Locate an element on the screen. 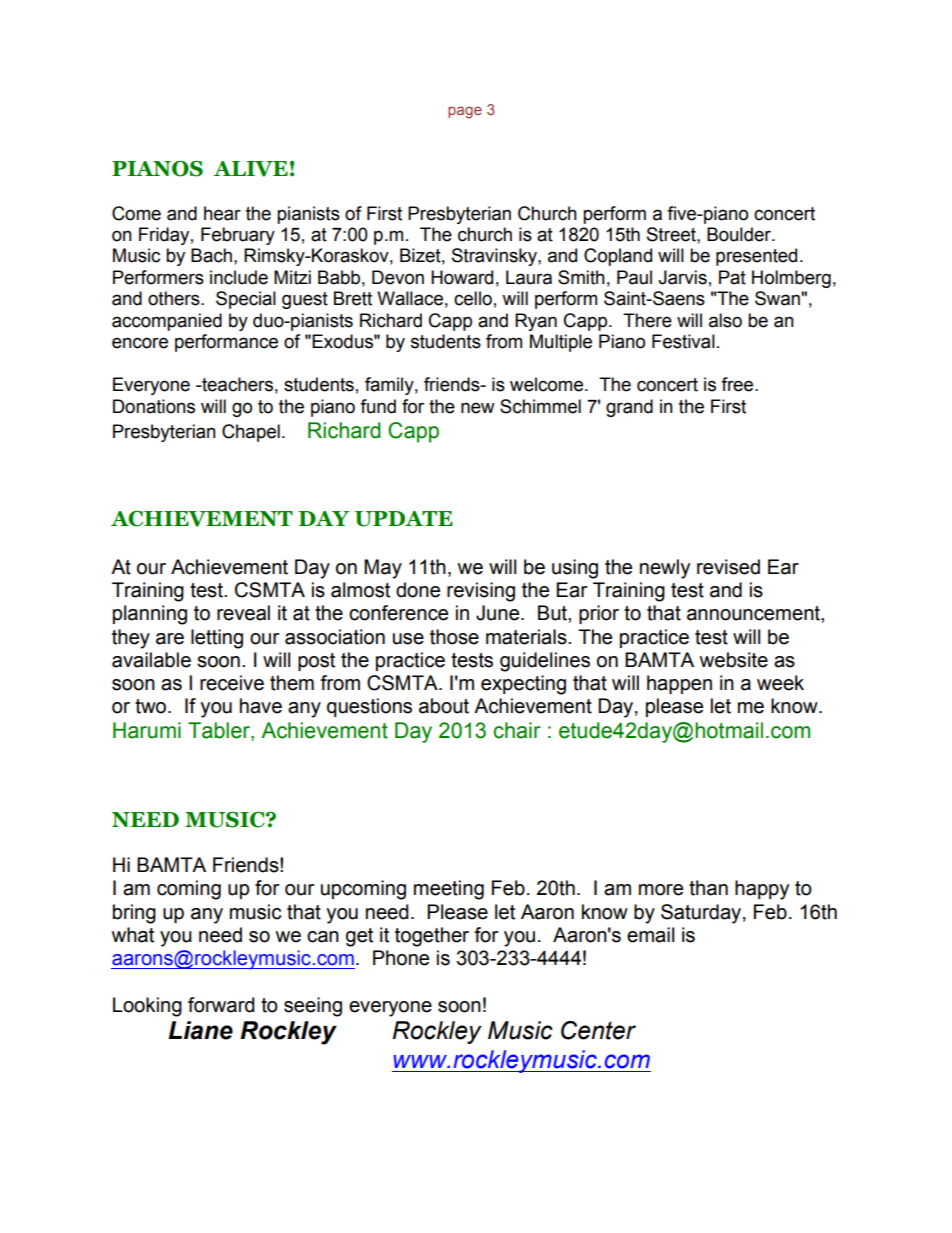  receive is located at coordinates (232, 683).
